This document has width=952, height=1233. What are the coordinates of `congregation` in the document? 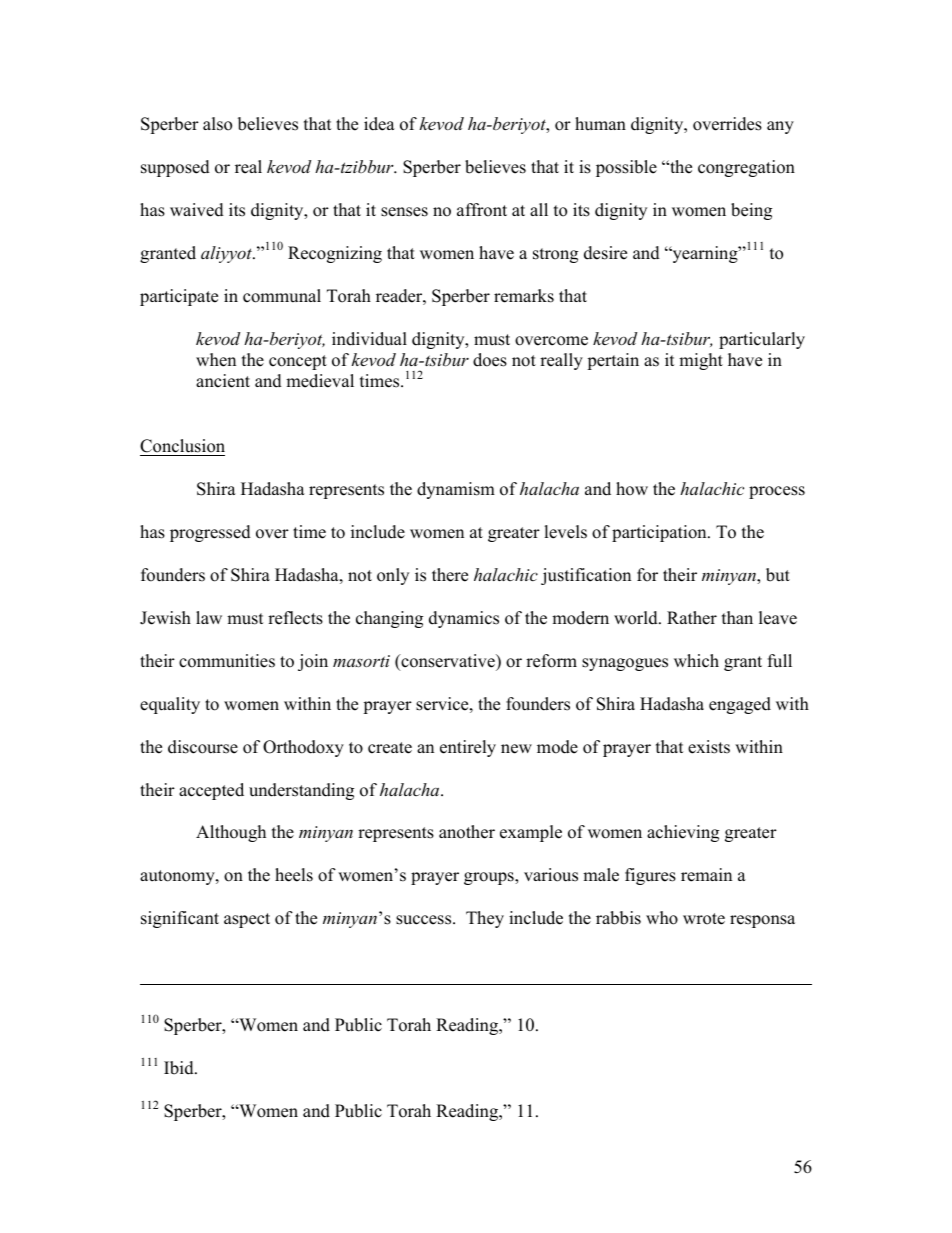 It's located at (746, 168).
